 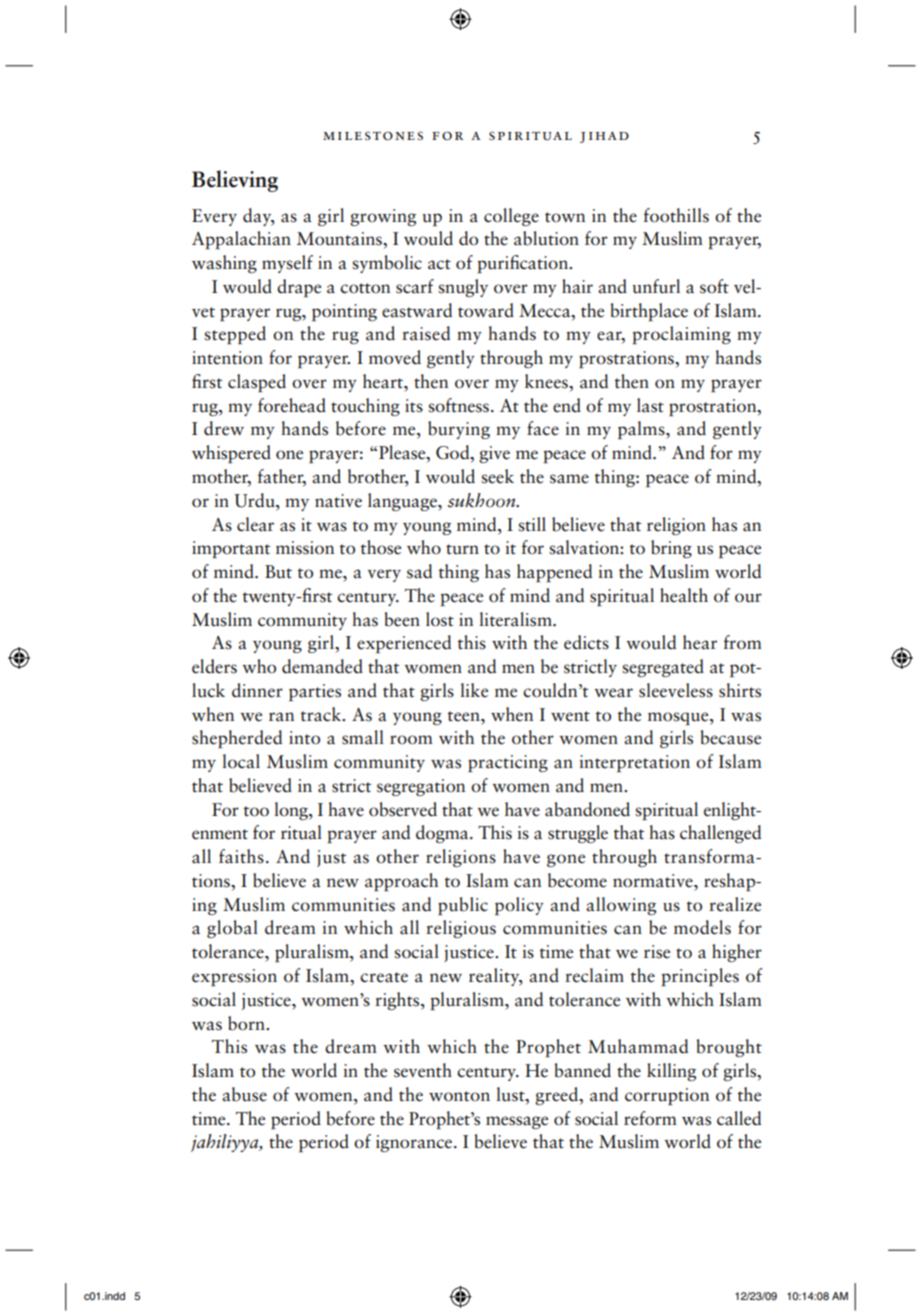 What do you see at coordinates (241, 856) in the page?
I see `faiths` at bounding box center [241, 856].
